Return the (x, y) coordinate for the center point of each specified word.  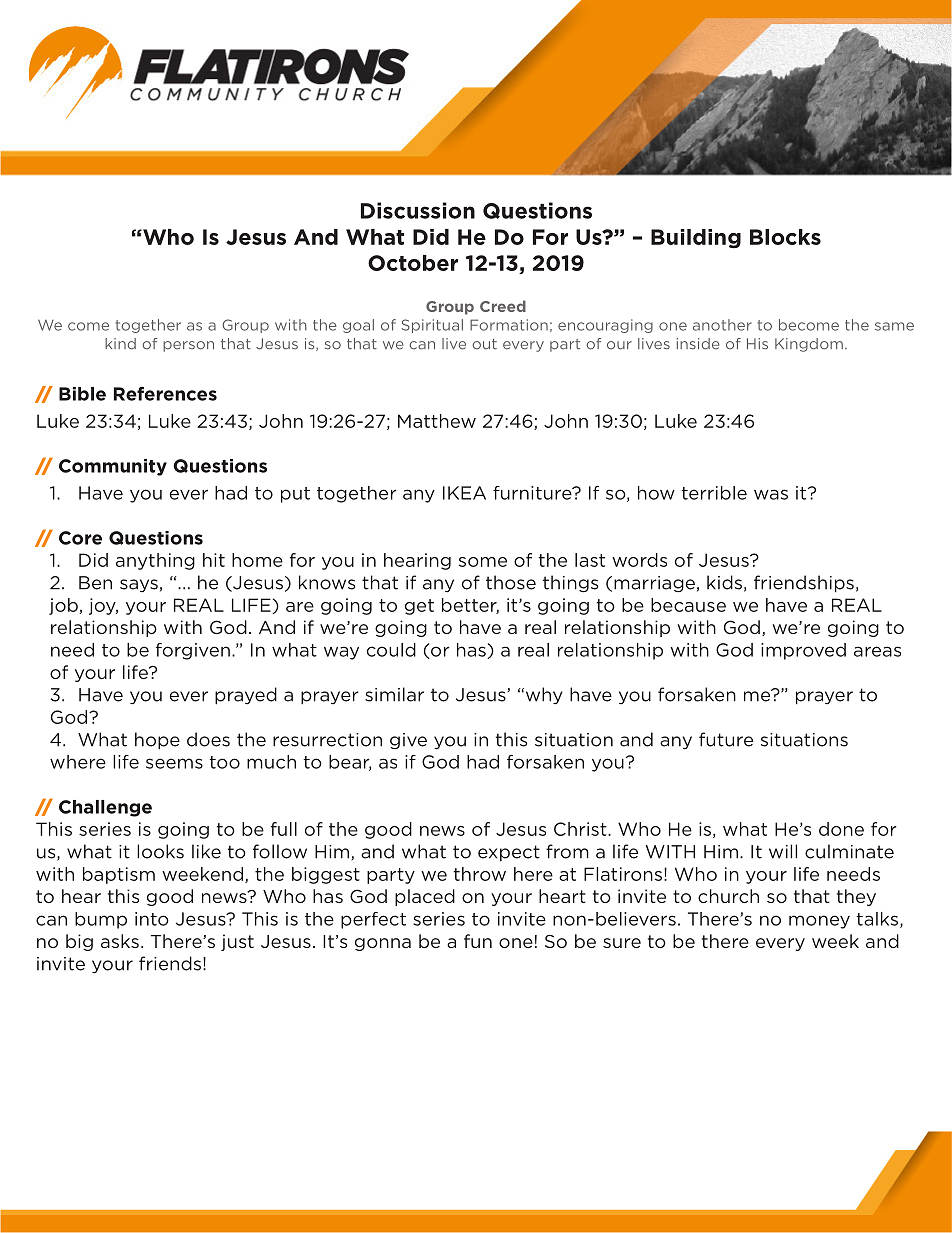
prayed (246, 696)
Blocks (785, 237)
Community (113, 467)
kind (120, 344)
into (152, 919)
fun (478, 941)
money (819, 922)
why (543, 696)
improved (803, 651)
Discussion (418, 210)
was (771, 494)
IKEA (464, 493)
